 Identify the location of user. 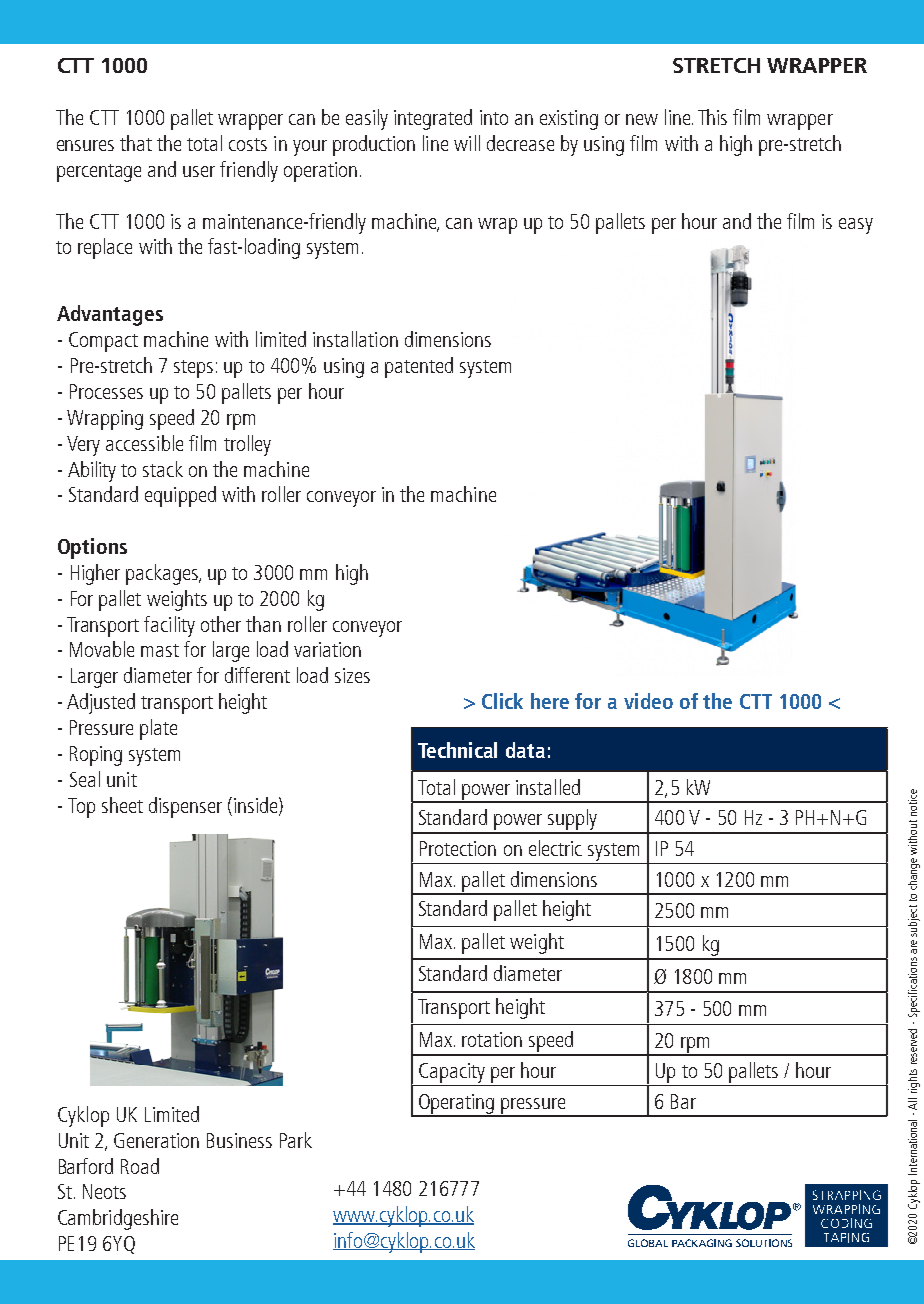
(199, 171).
